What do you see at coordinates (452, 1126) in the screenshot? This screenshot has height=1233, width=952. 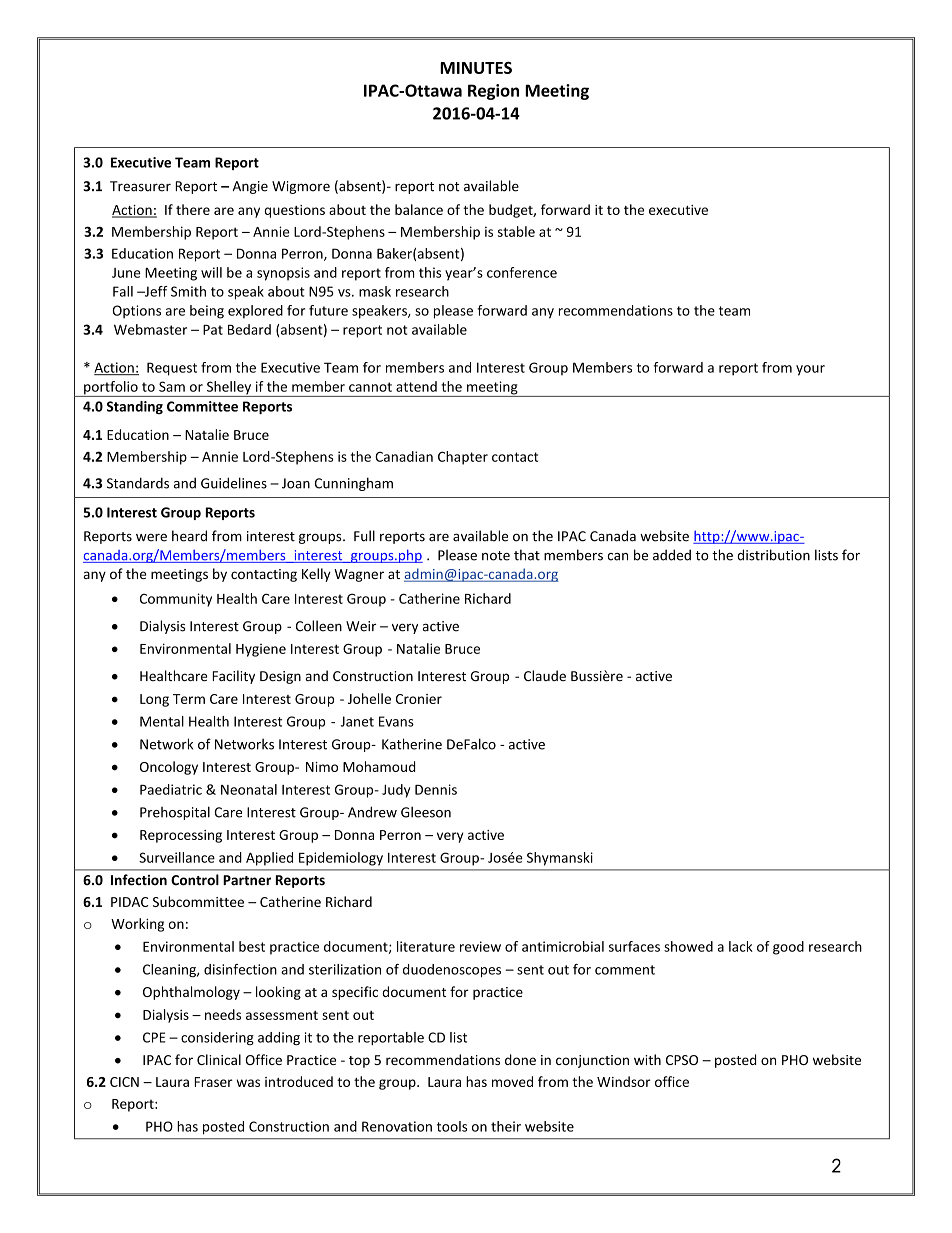 I see `tools` at bounding box center [452, 1126].
